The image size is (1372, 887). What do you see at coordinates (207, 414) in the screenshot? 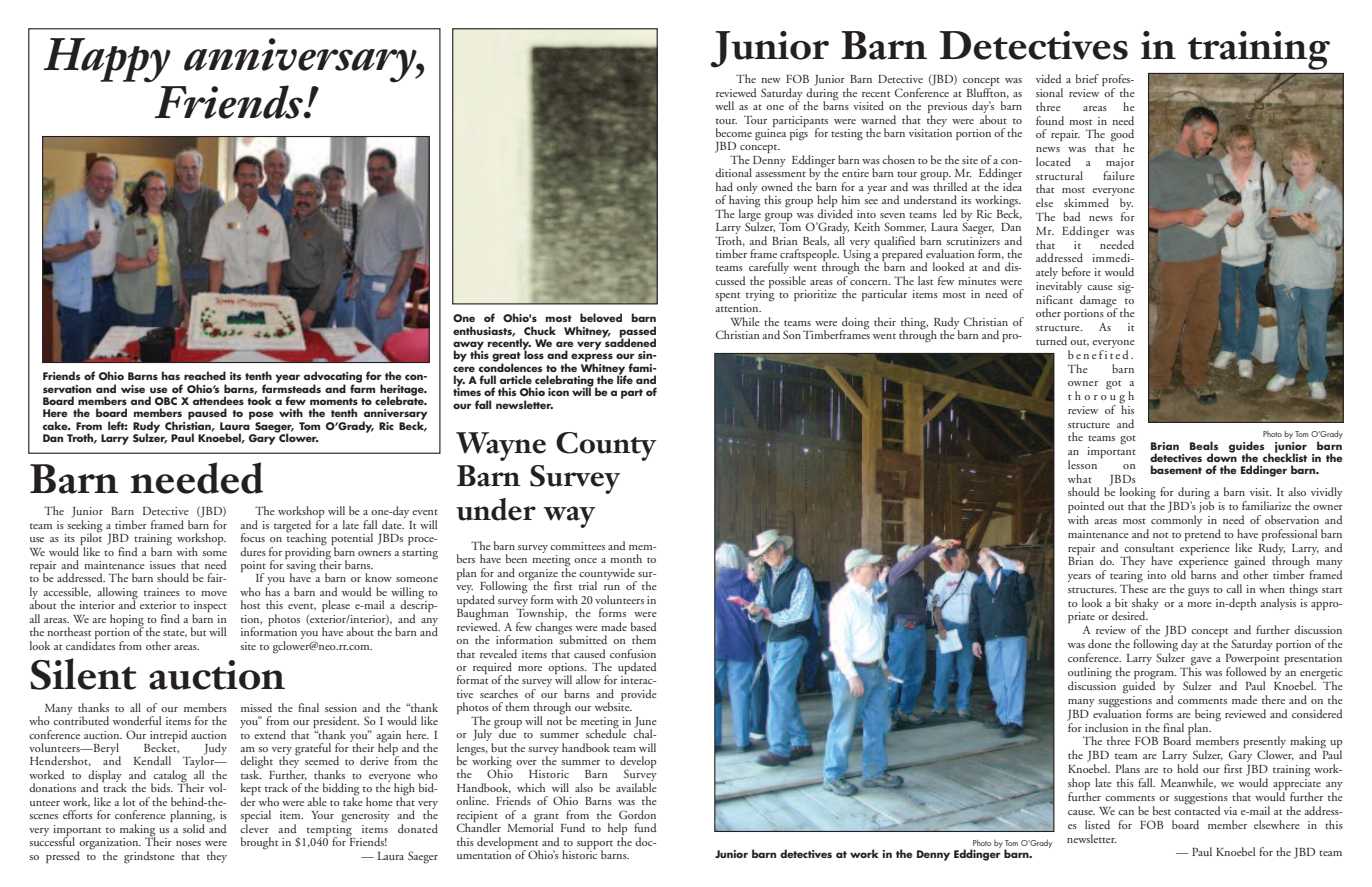
I see `paused` at bounding box center [207, 414].
